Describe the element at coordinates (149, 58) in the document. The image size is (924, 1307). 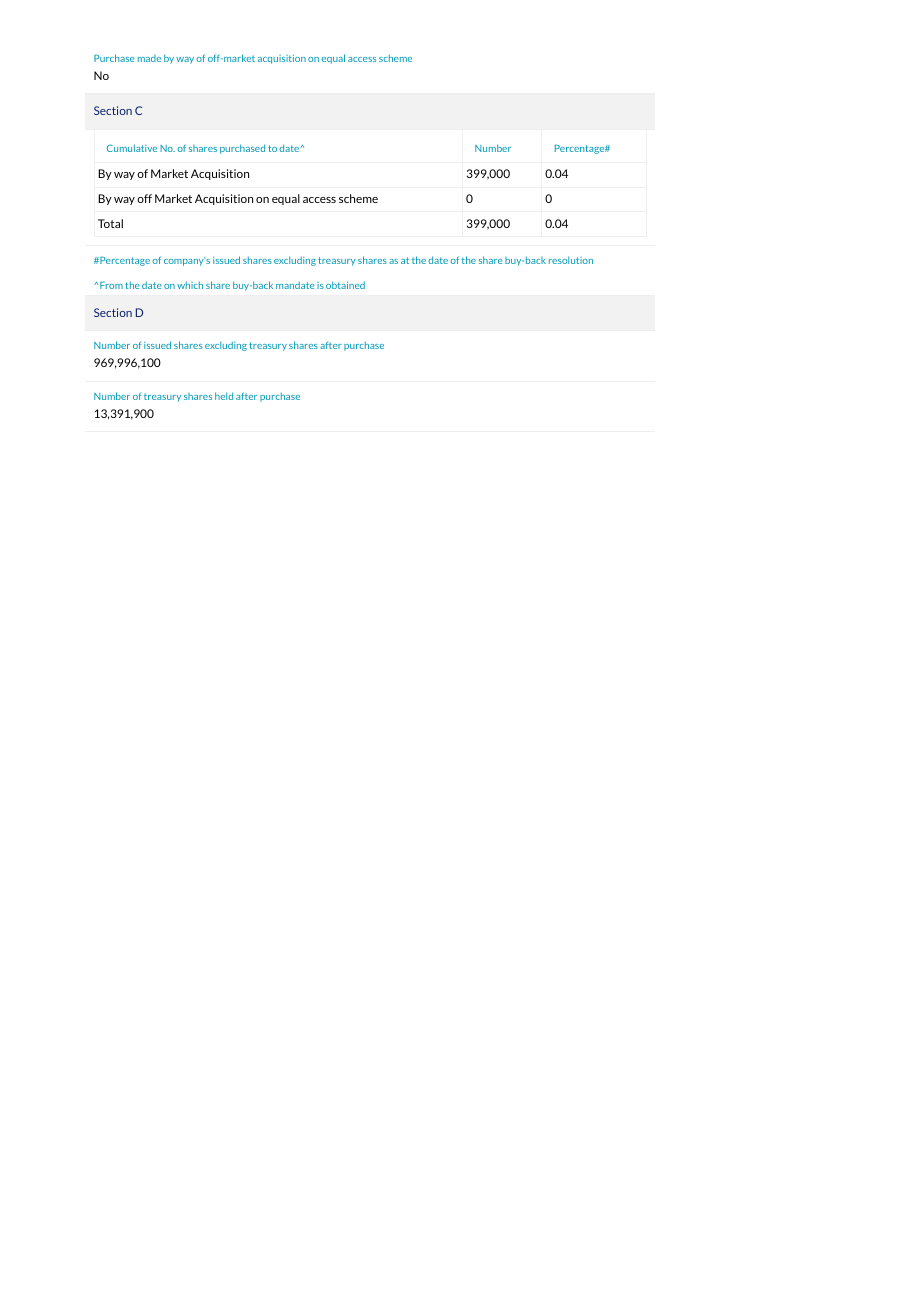
I see `made` at that location.
